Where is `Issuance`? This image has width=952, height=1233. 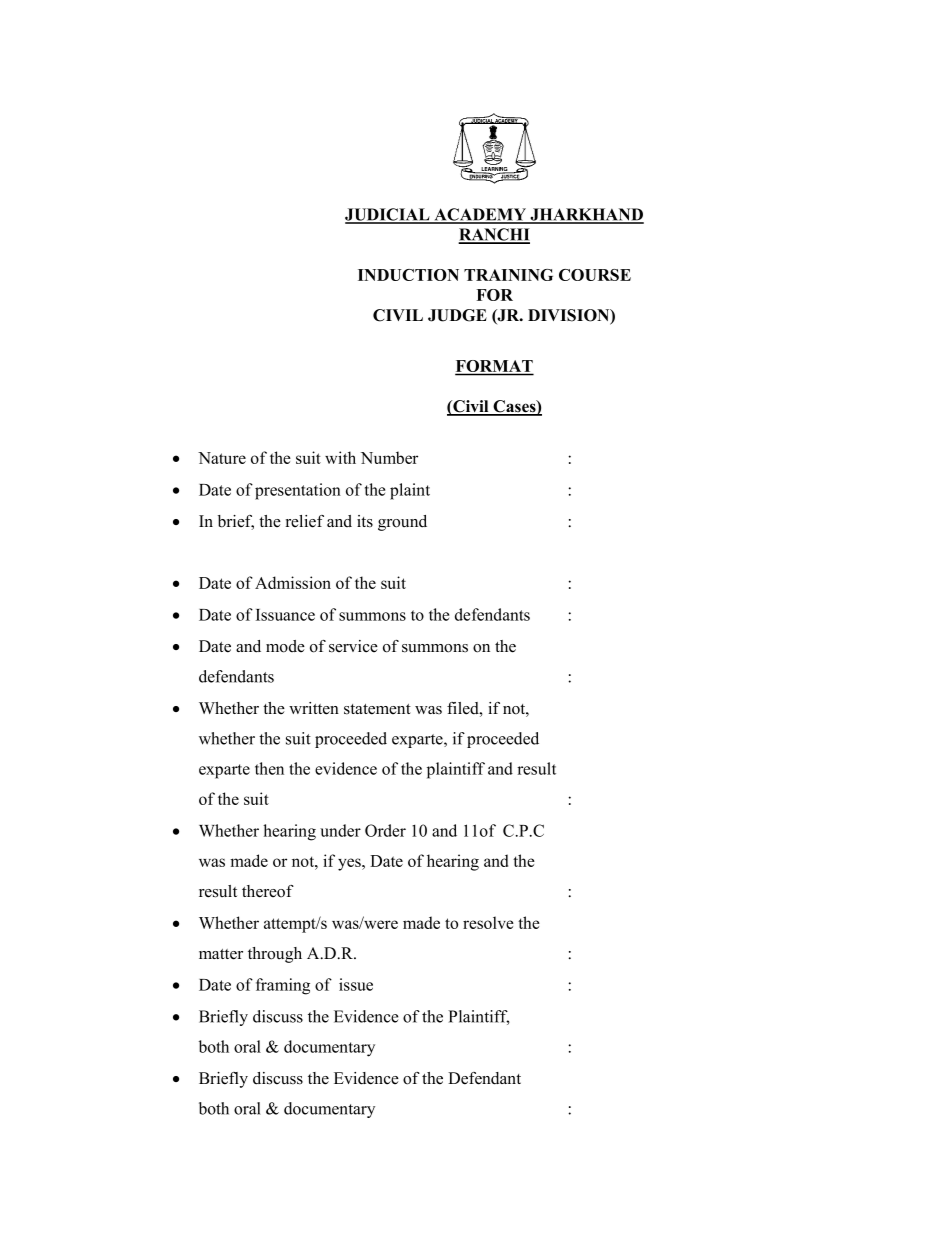 Issuance is located at coordinates (285, 615).
